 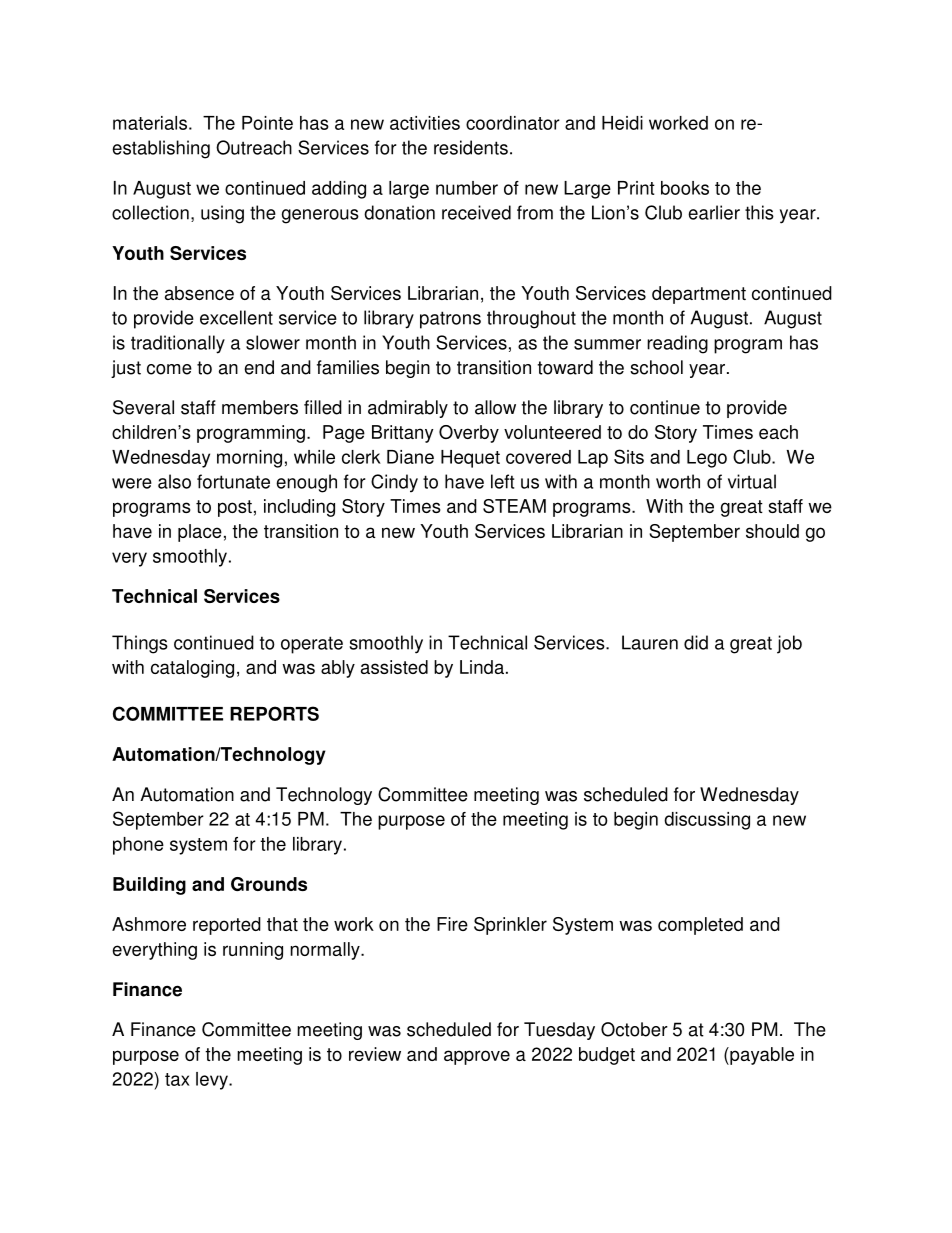 What do you see at coordinates (213, 1081) in the screenshot?
I see `levy` at bounding box center [213, 1081].
